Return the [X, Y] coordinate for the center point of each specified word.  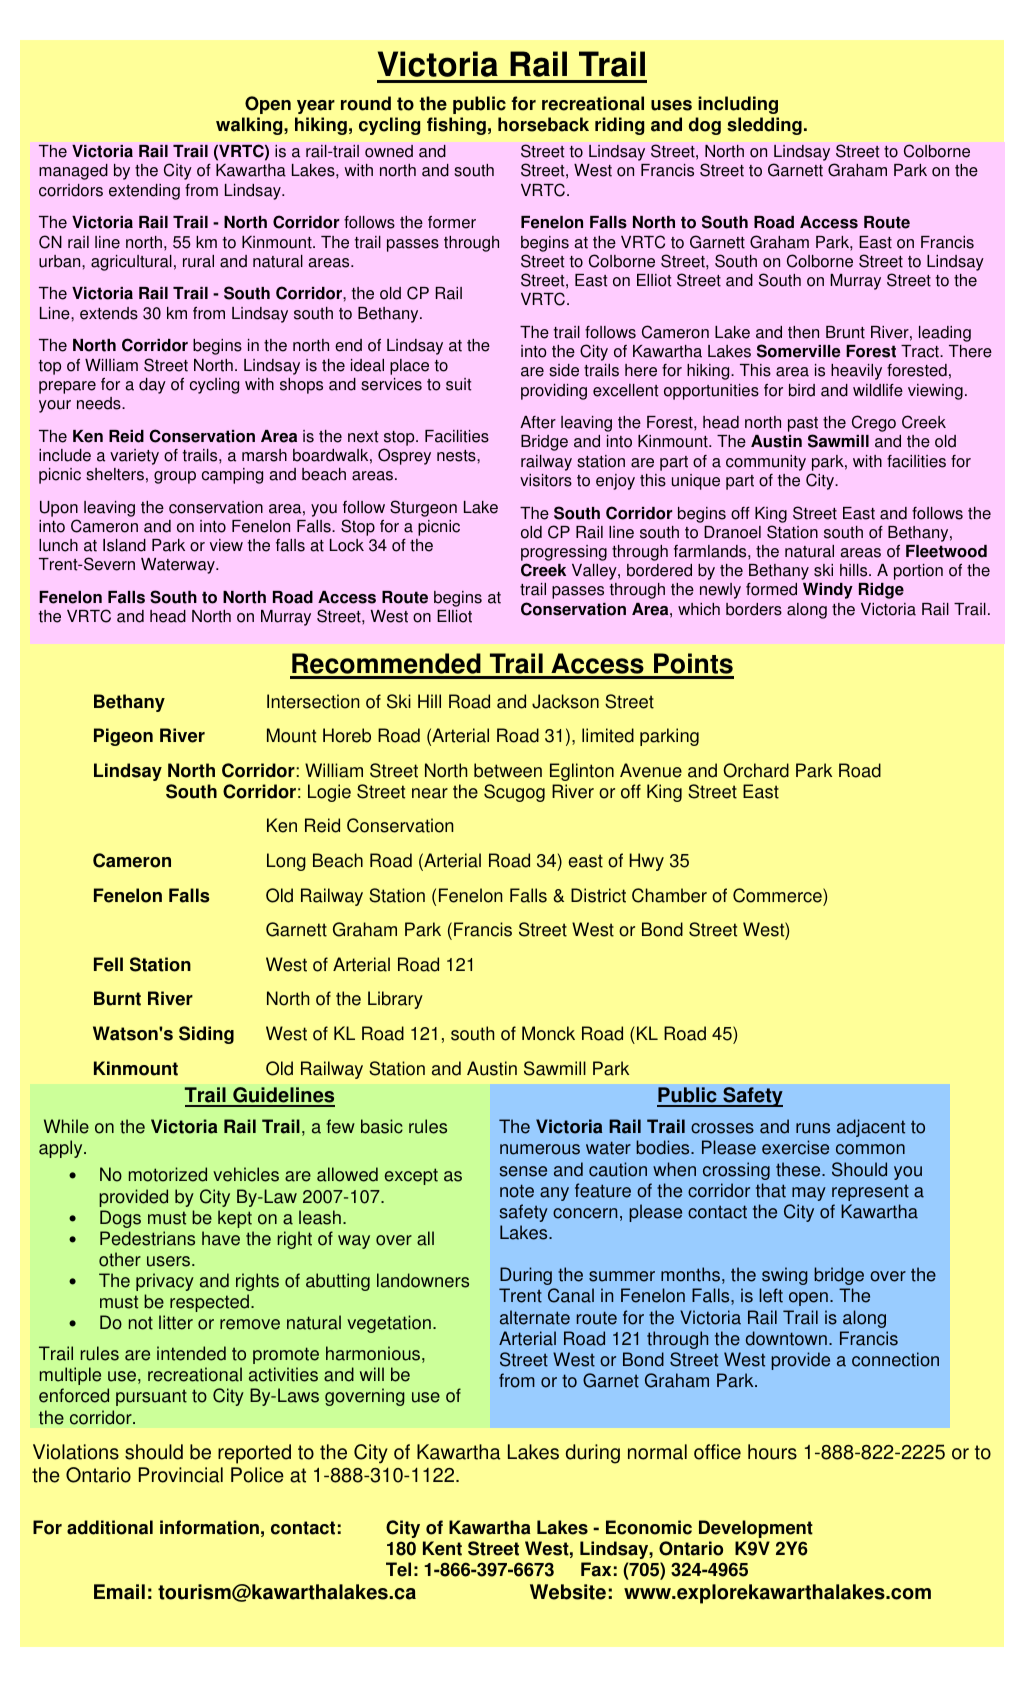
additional [110, 1527]
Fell [108, 964]
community [766, 463]
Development [756, 1529]
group [175, 477]
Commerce [778, 895]
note [517, 1191]
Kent [442, 1548]
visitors [546, 480]
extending [144, 192]
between [508, 770]
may [809, 1194]
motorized [168, 1174]
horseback [543, 124]
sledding [764, 126]
